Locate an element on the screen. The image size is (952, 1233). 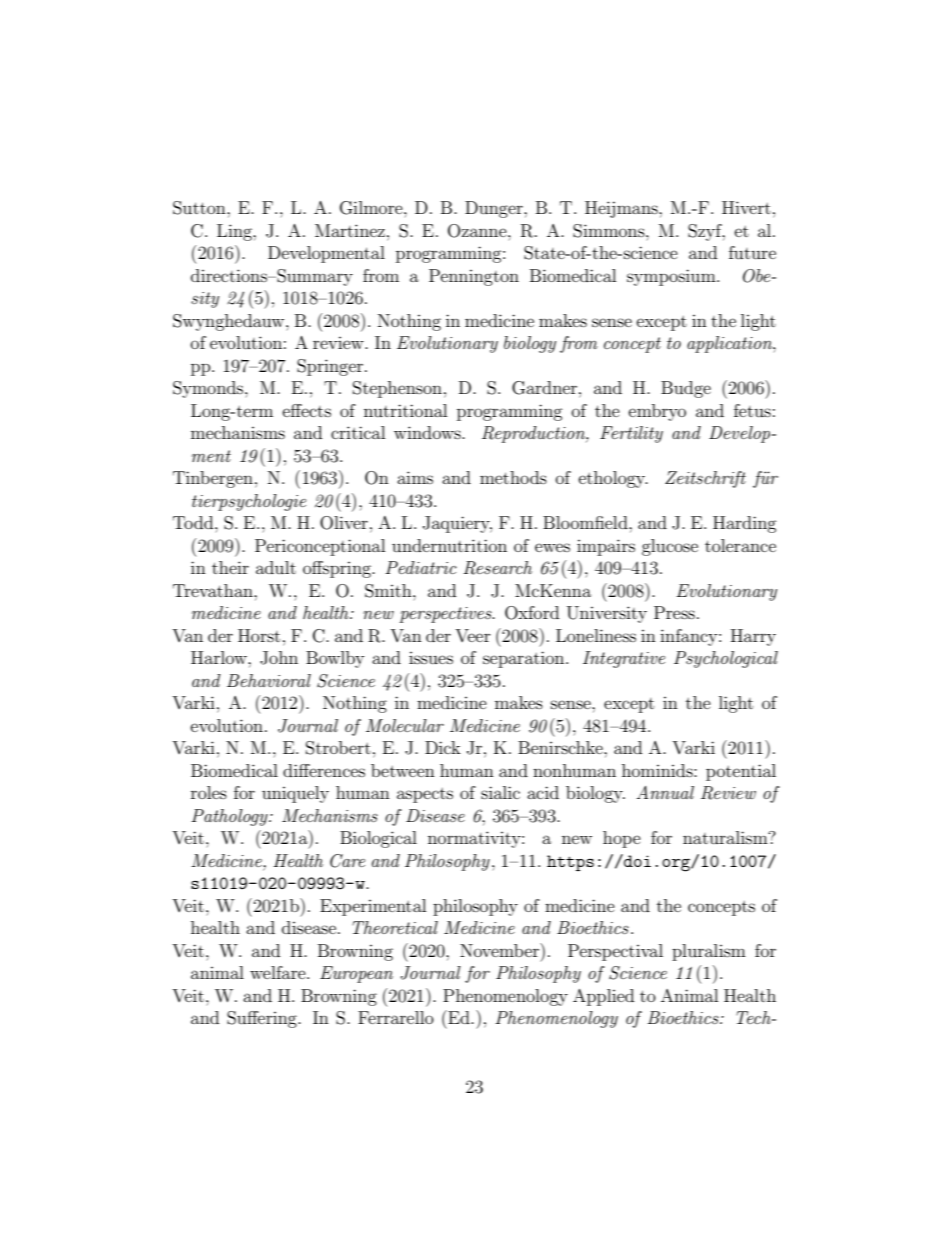
Todd is located at coordinates (194, 522).
